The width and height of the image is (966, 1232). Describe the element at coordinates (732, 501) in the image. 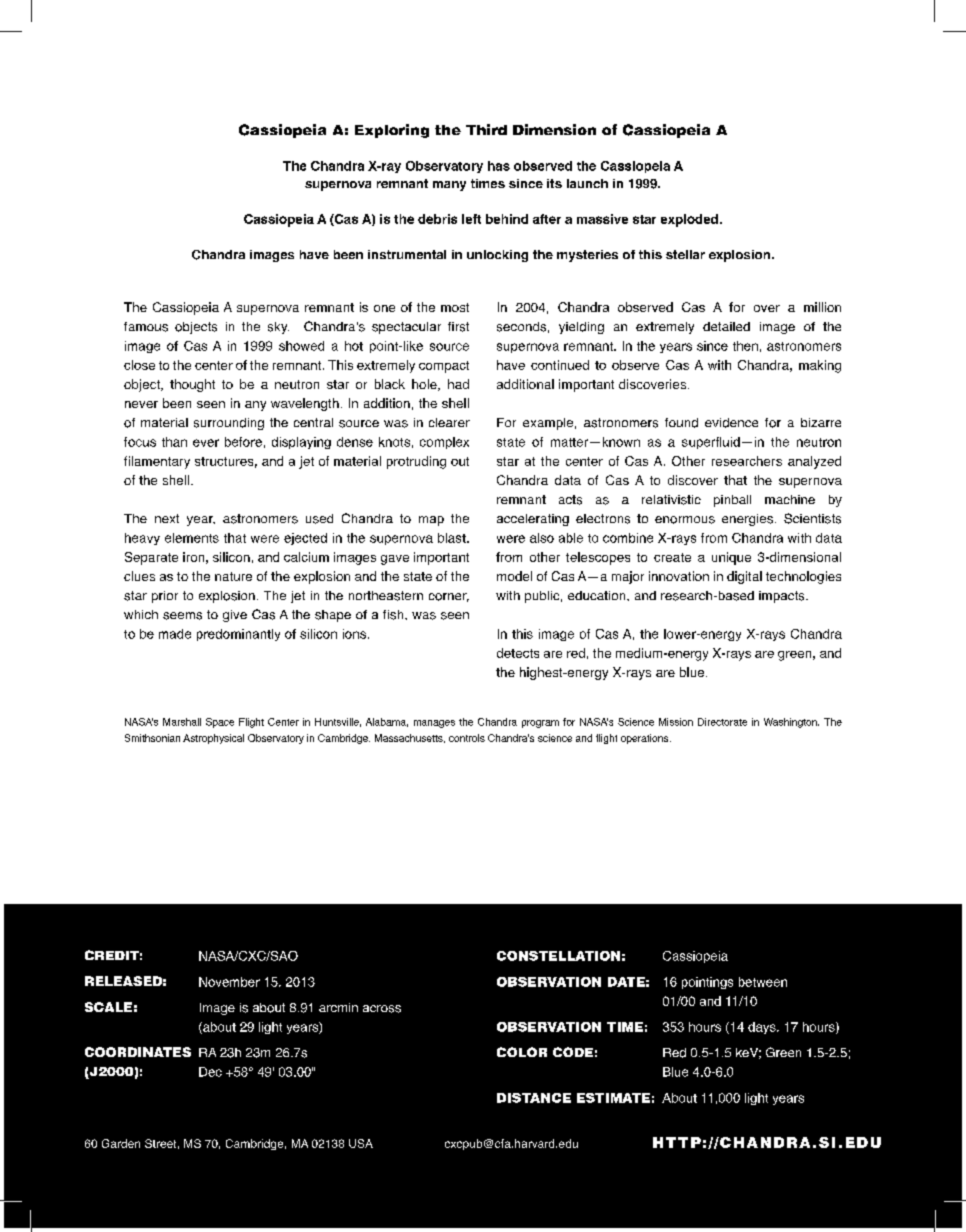

I see `pinball` at that location.
